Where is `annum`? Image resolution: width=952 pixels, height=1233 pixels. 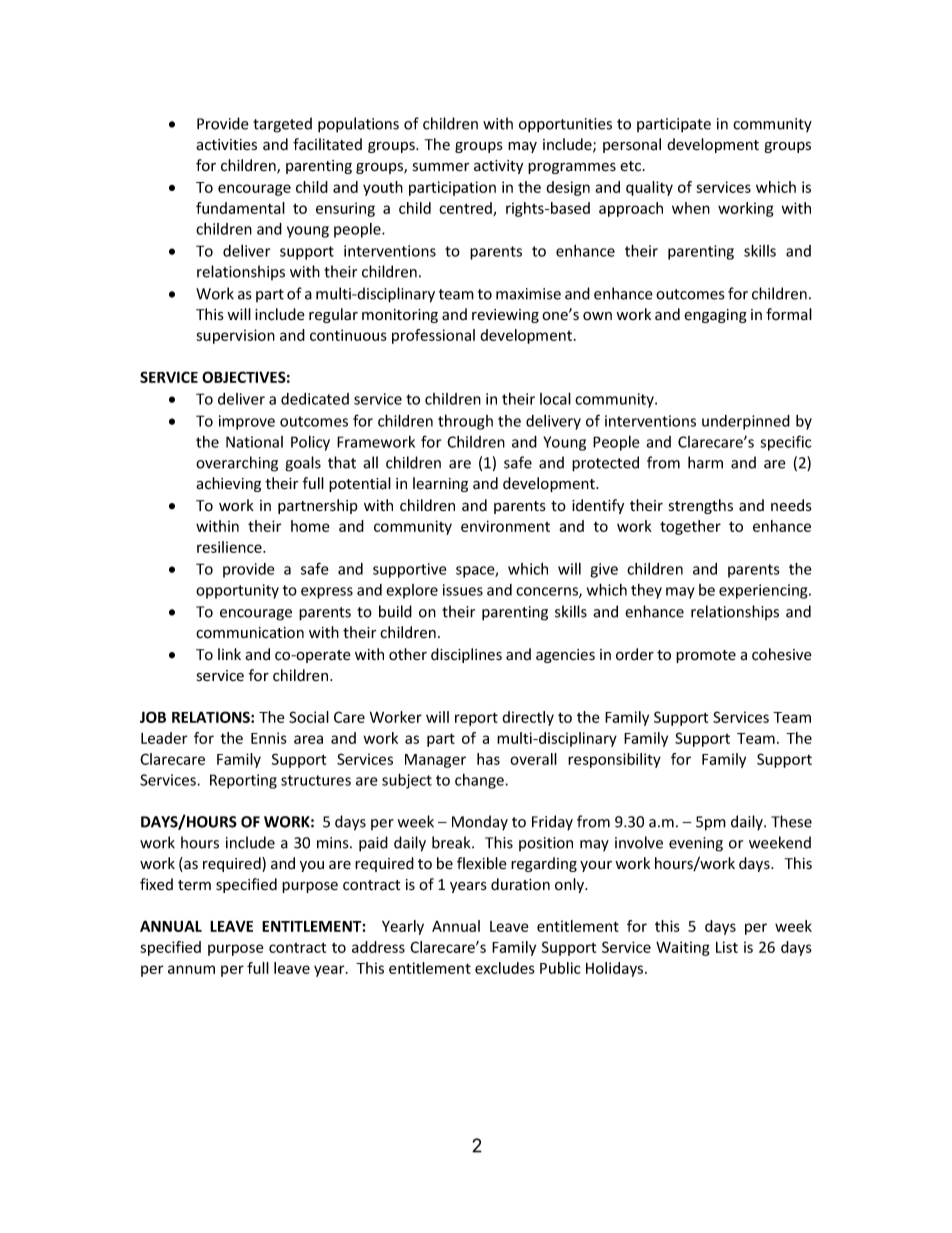 annum is located at coordinates (191, 969).
